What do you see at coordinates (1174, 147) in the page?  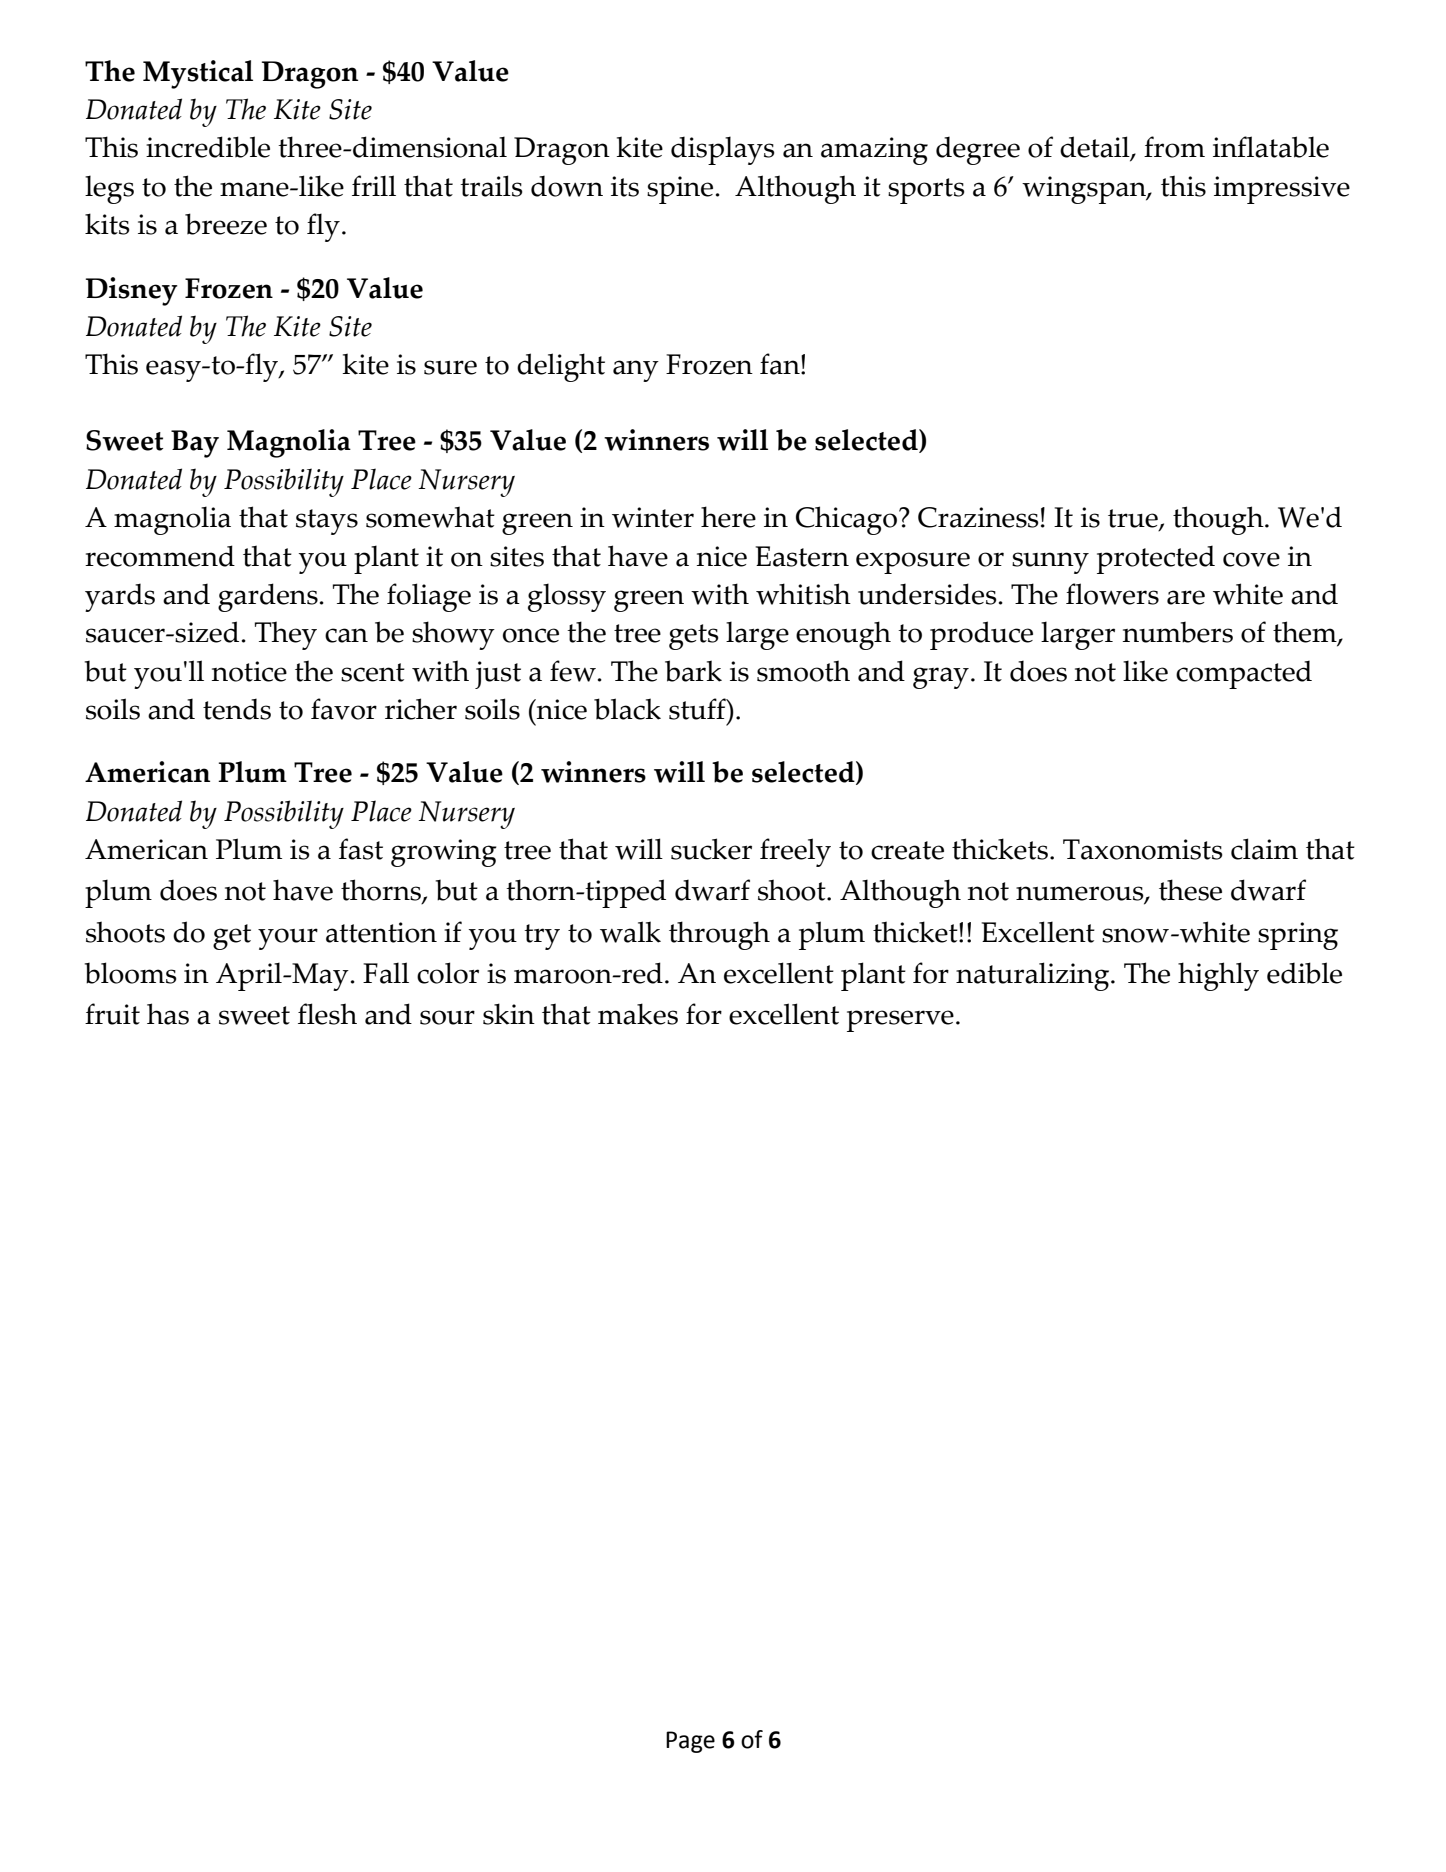 I see `from` at bounding box center [1174, 147].
